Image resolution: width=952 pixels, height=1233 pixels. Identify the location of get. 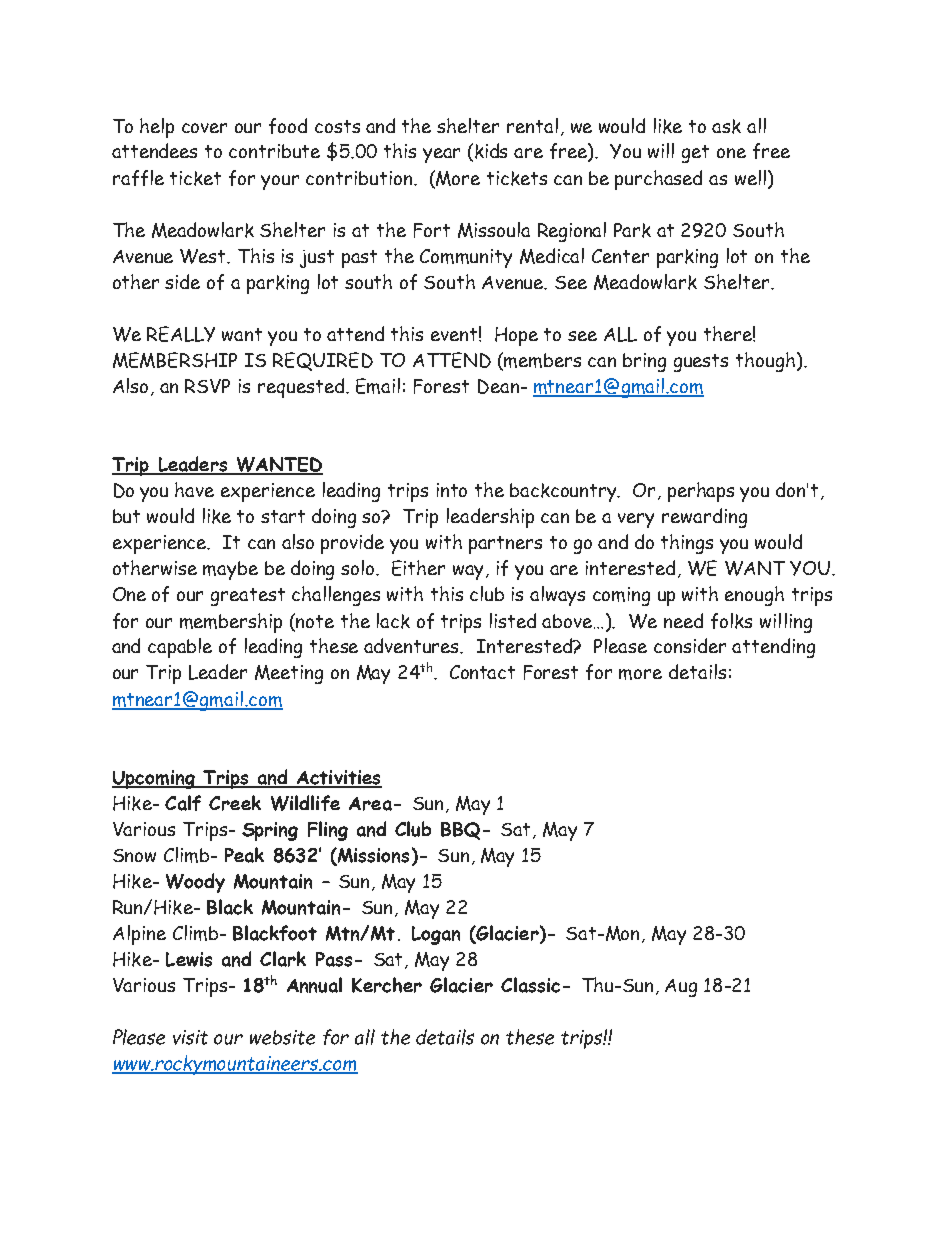
(695, 154).
